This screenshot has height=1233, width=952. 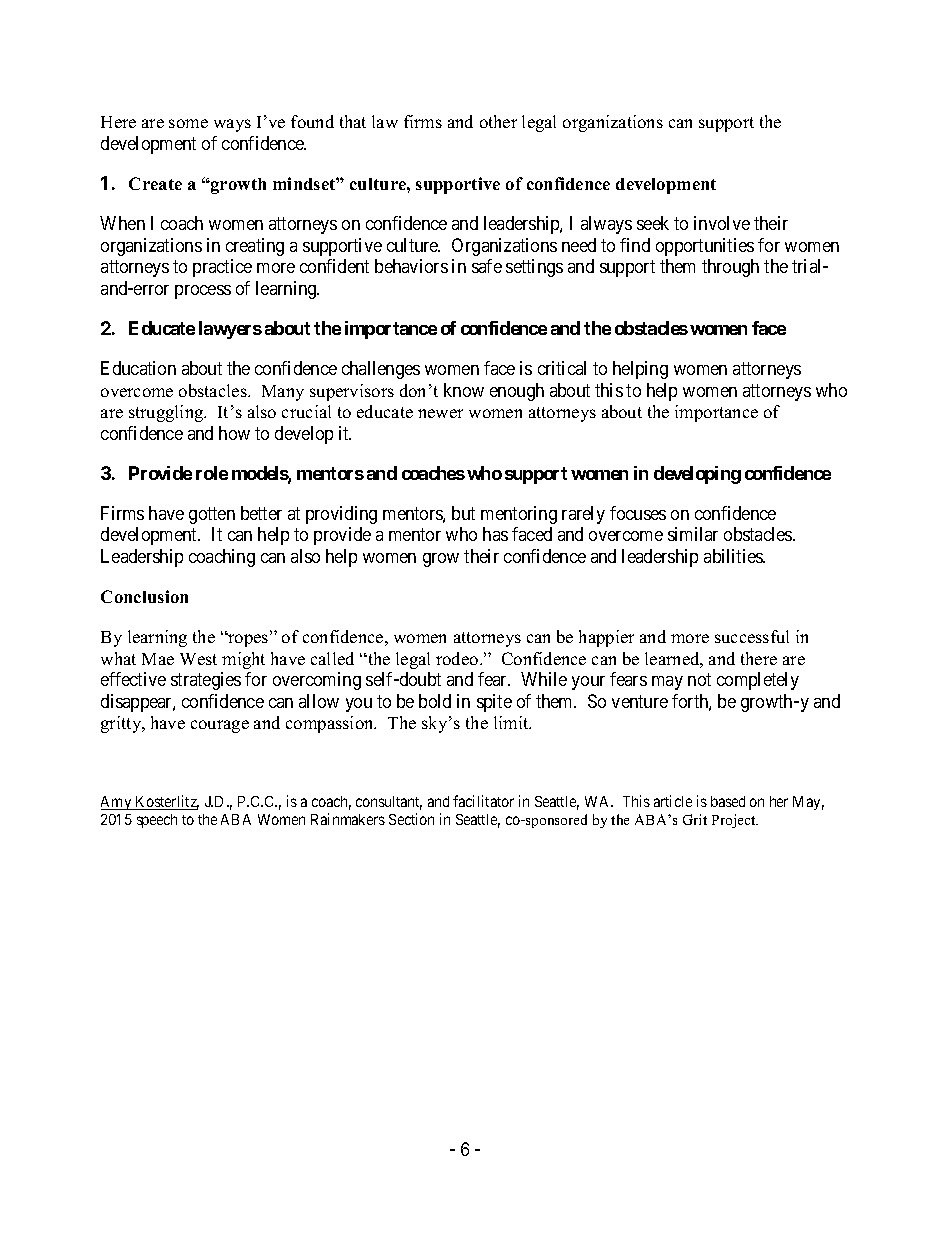 I want to click on West, so click(x=198, y=659).
